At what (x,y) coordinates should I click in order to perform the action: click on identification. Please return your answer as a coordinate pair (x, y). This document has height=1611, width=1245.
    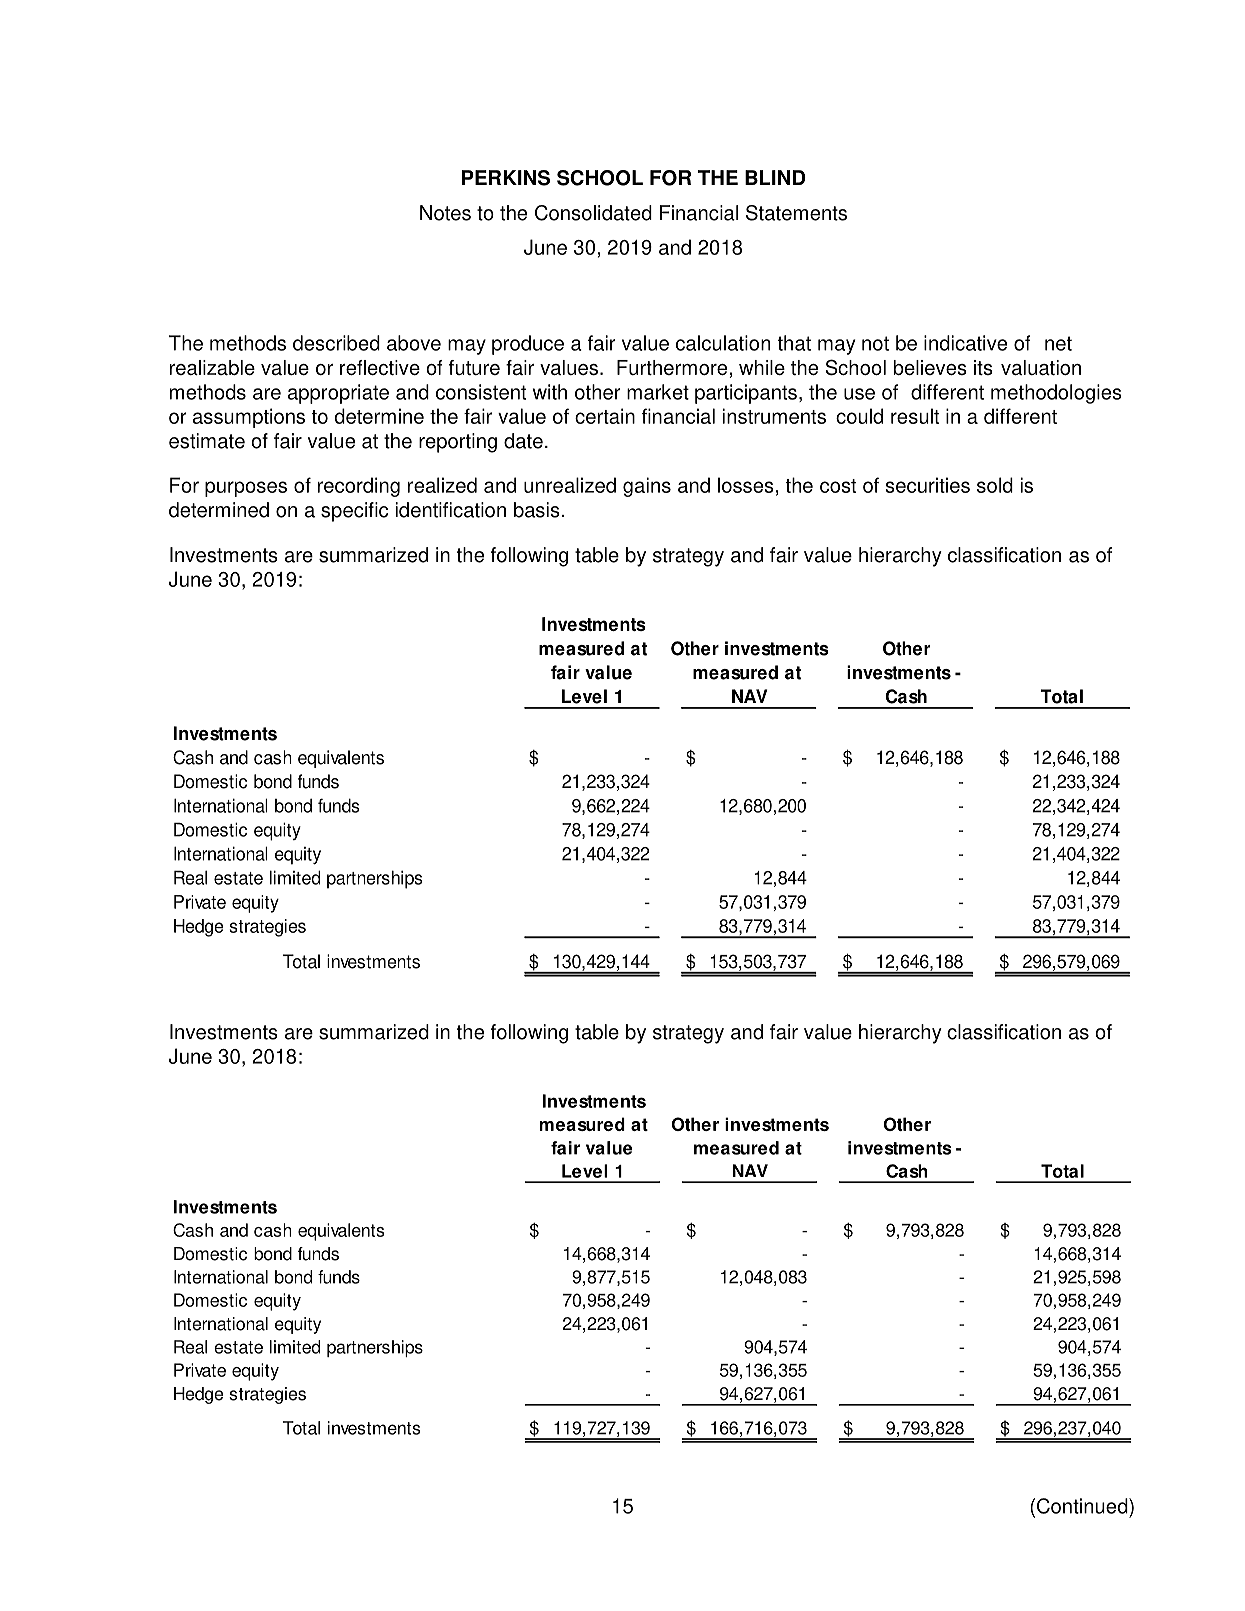
    Looking at the image, I should click on (451, 510).
